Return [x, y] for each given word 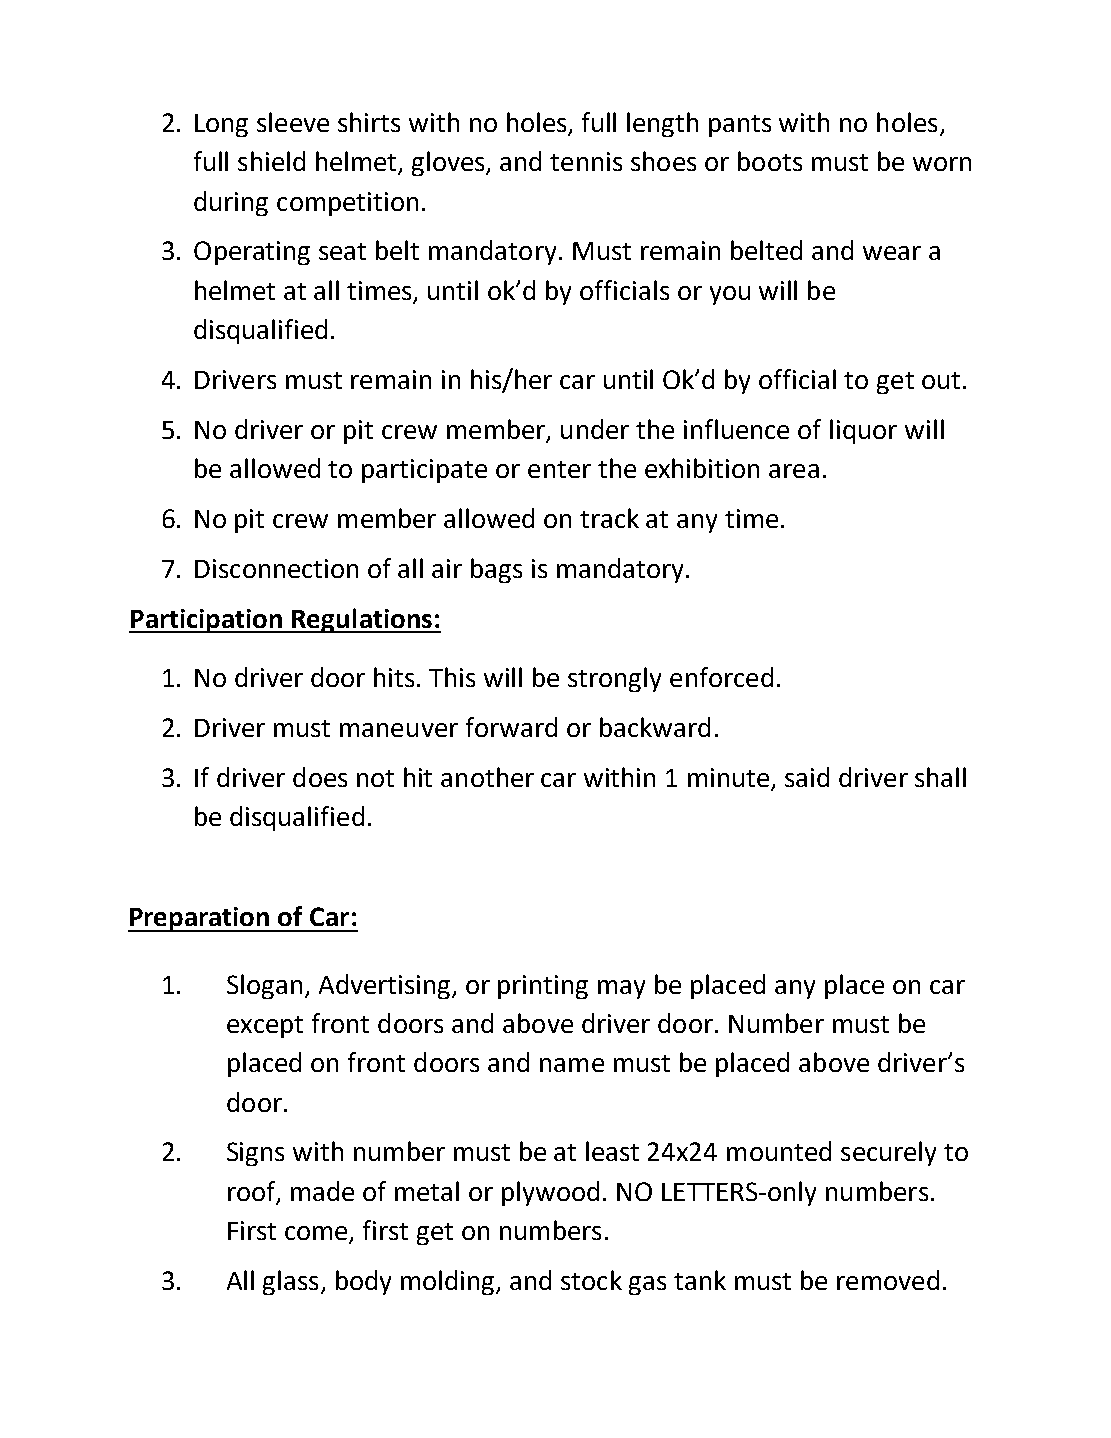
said [807, 777]
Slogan [264, 986]
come [316, 1233]
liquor [863, 431]
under [595, 429]
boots [770, 161]
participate [424, 471]
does [320, 777]
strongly [614, 679]
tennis [586, 161]
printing [543, 987]
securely [888, 1153]
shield [271, 161]
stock [591, 1280]
